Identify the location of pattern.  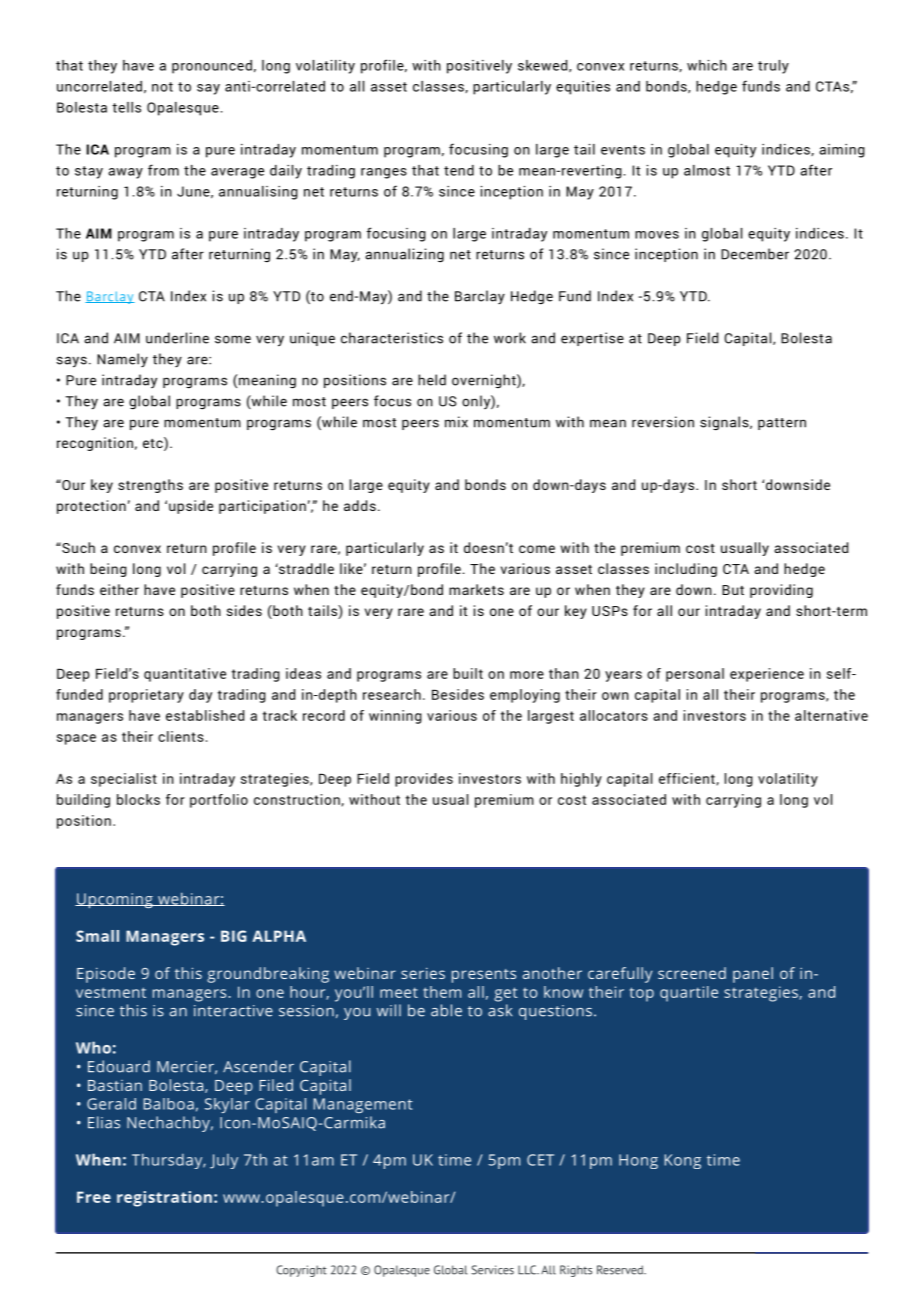
(782, 424).
